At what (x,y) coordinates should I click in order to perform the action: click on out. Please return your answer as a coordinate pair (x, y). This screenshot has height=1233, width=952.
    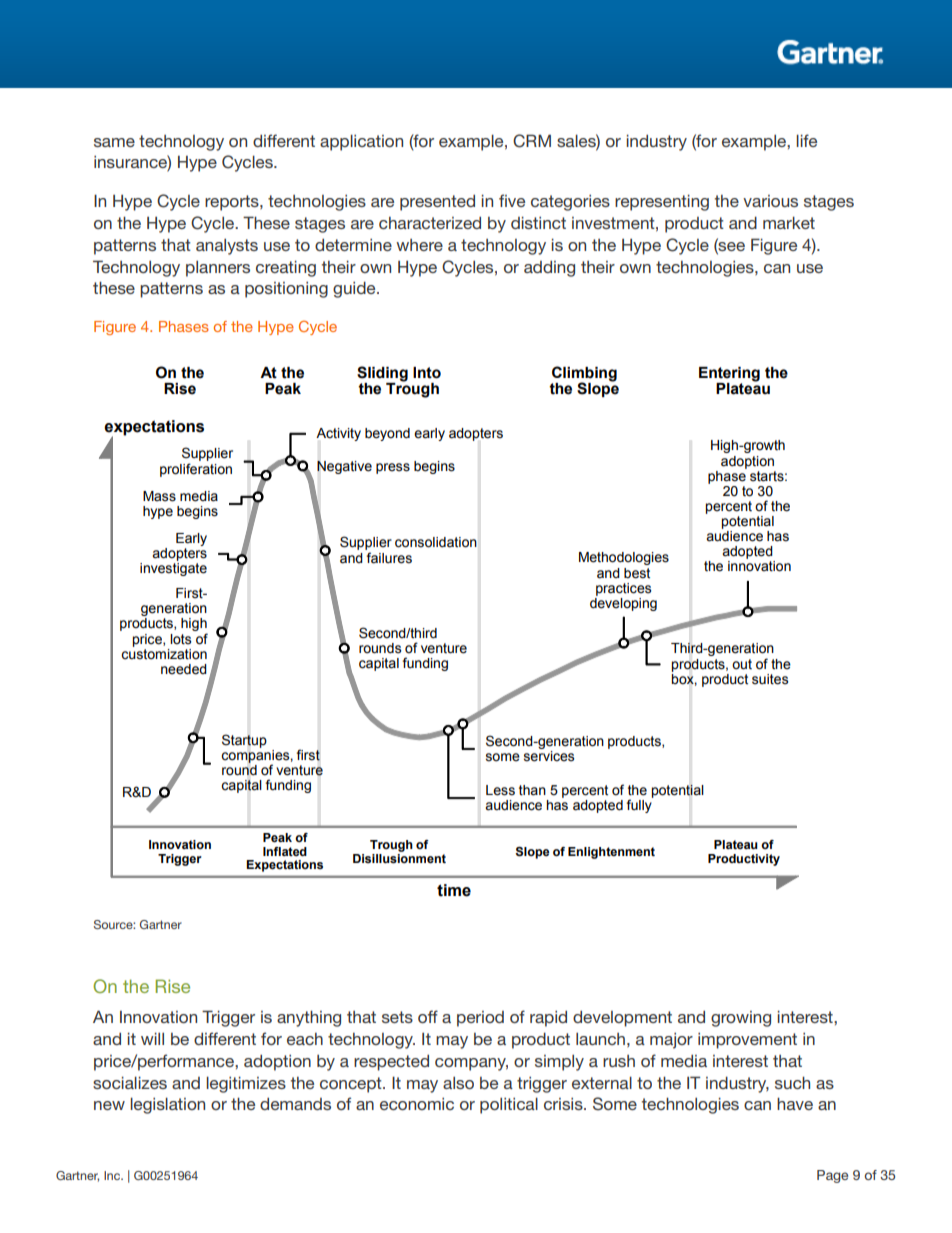
    Looking at the image, I should click on (742, 664).
